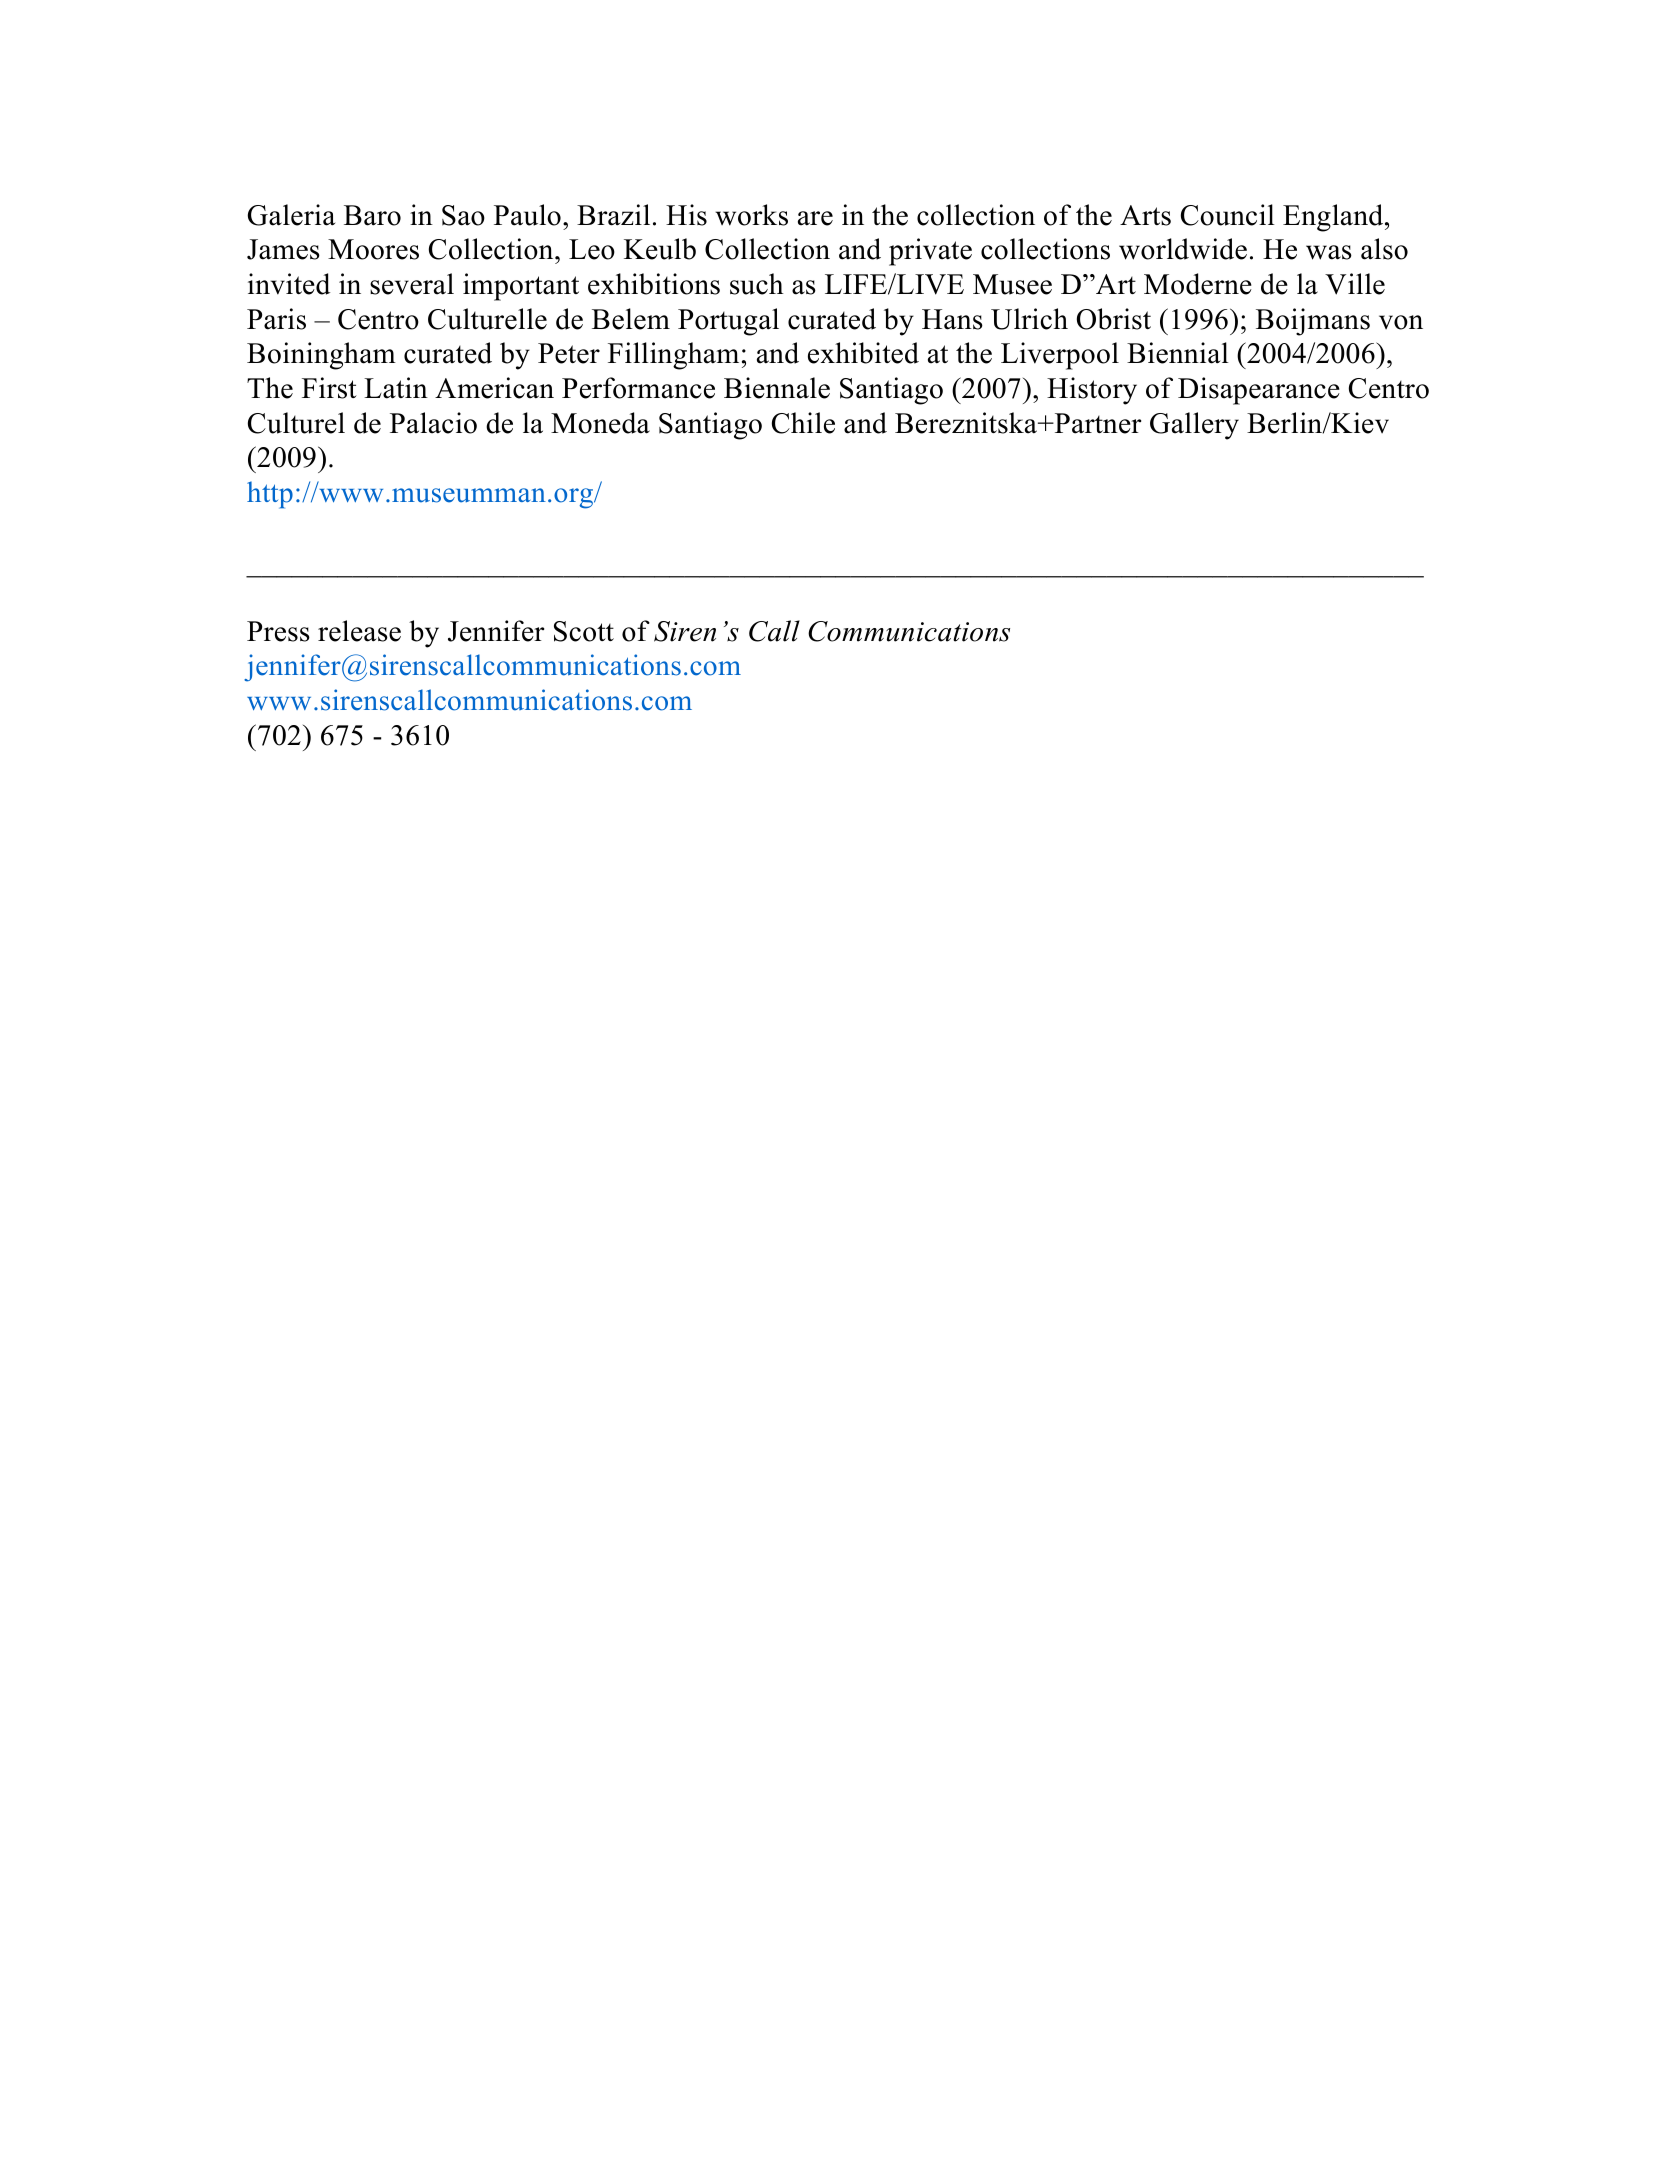 The width and height of the screenshot is (1679, 2172). What do you see at coordinates (1092, 391) in the screenshot?
I see `History` at bounding box center [1092, 391].
